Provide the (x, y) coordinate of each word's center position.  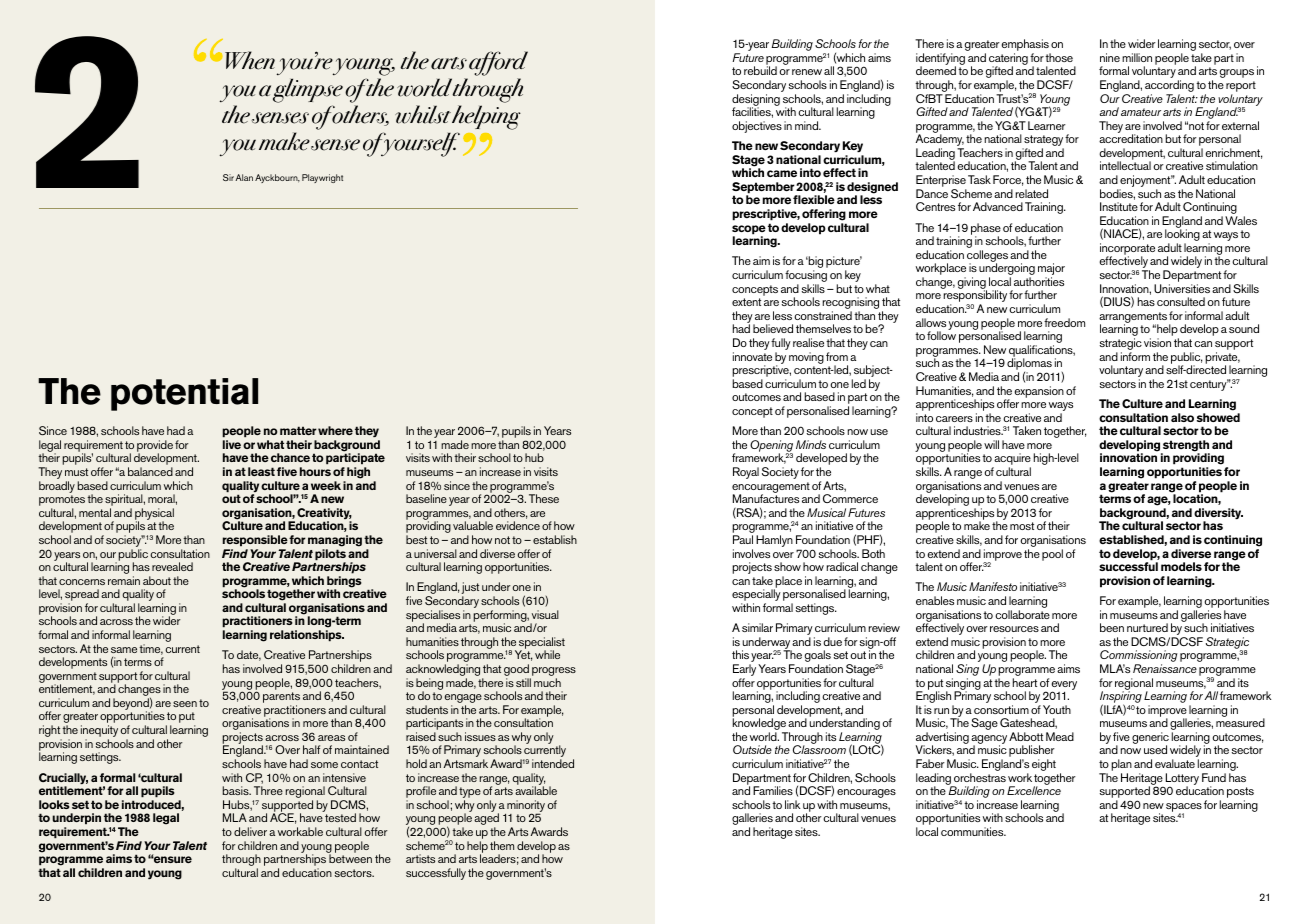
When (250, 60)
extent (746, 302)
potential (184, 394)
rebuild (760, 70)
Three (268, 790)
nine (1110, 57)
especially (756, 596)
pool (1052, 555)
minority (526, 807)
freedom (1064, 322)
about (157, 580)
